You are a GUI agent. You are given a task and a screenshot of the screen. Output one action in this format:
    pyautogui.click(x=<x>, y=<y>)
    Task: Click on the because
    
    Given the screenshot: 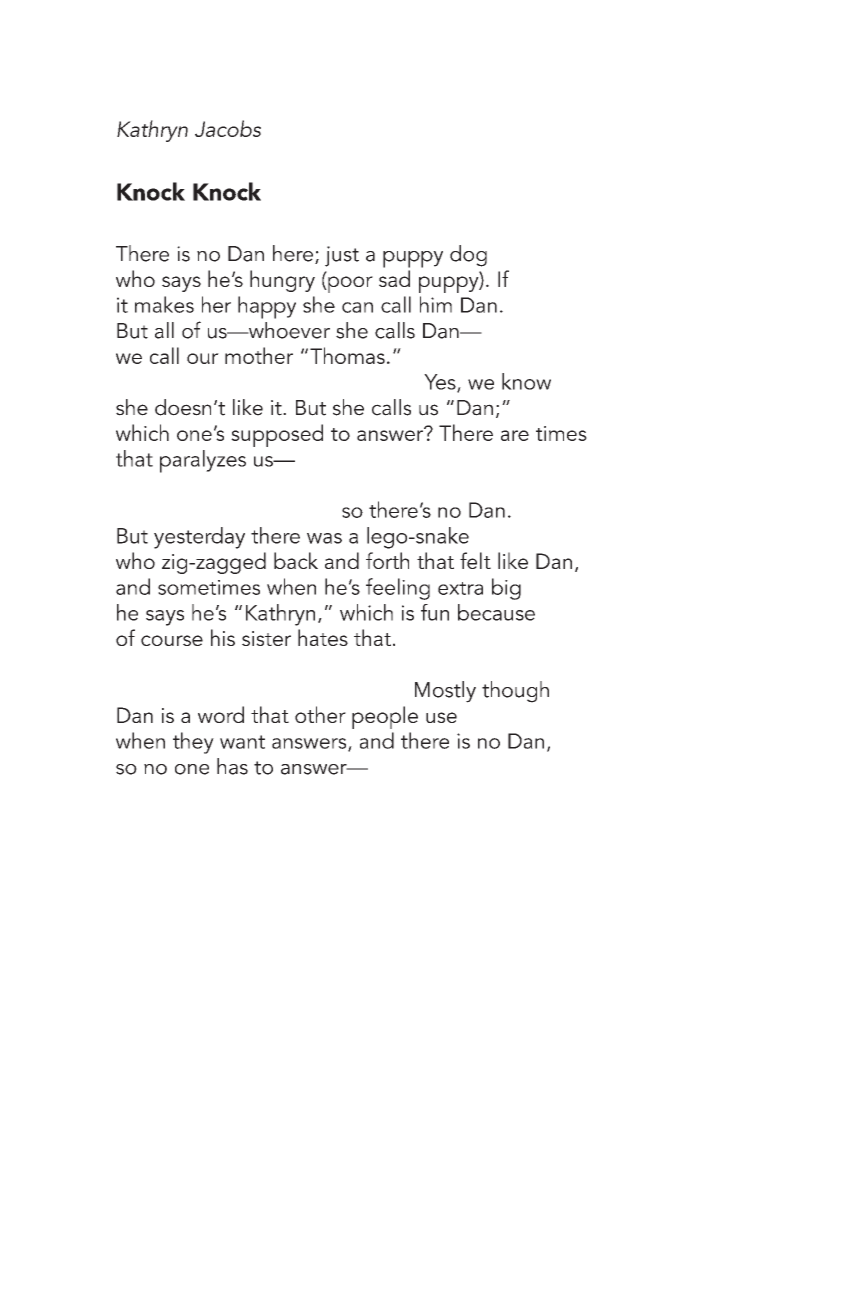 What is the action you would take?
    pyautogui.click(x=496, y=612)
